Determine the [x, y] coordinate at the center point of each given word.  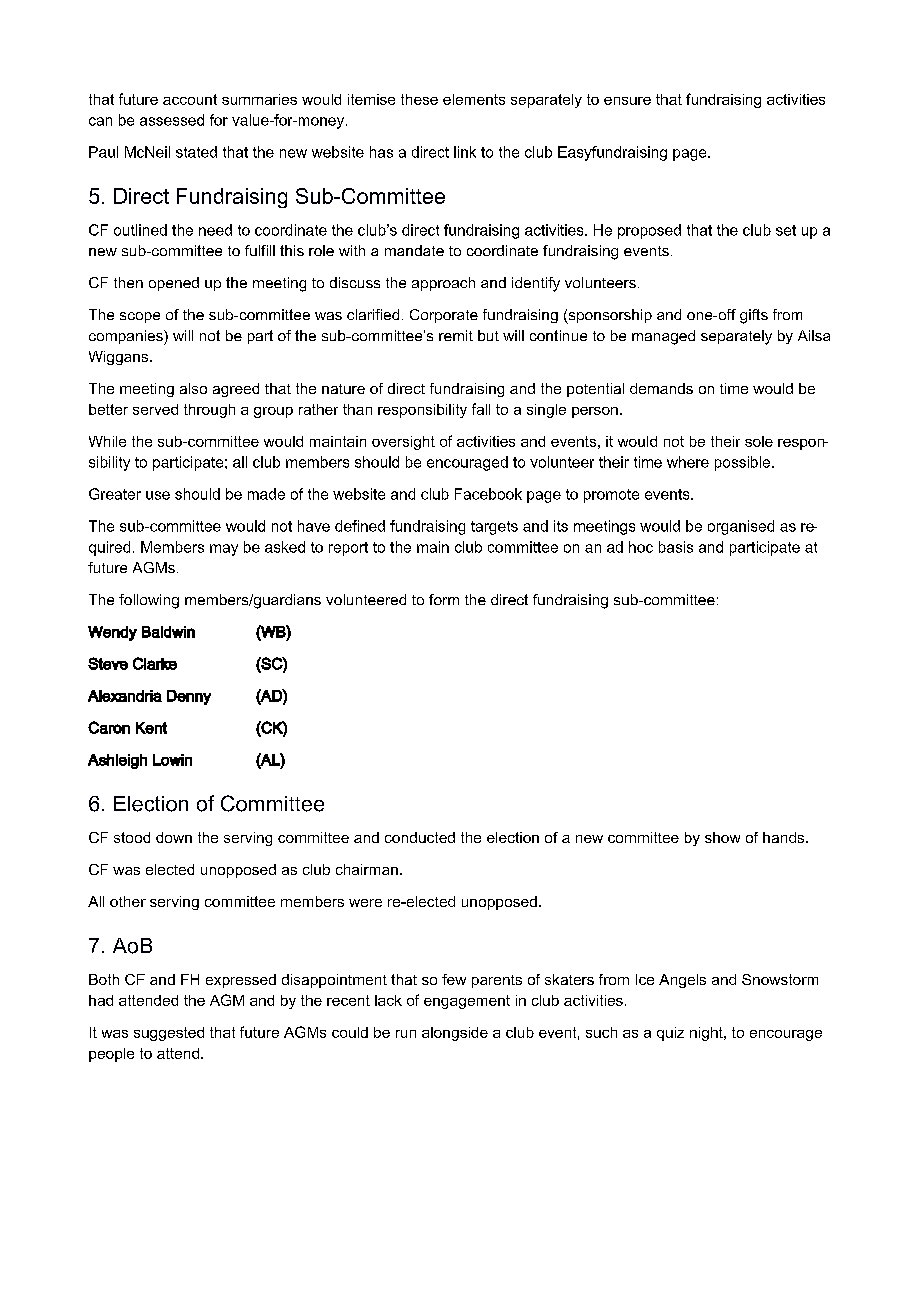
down [174, 837]
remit [456, 335]
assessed [172, 120]
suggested [169, 1034]
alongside [455, 1034]
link [465, 152]
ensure [627, 101]
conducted [420, 837]
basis [676, 547]
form [444, 599]
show [722, 837]
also [193, 388]
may [224, 550]
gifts [754, 316]
